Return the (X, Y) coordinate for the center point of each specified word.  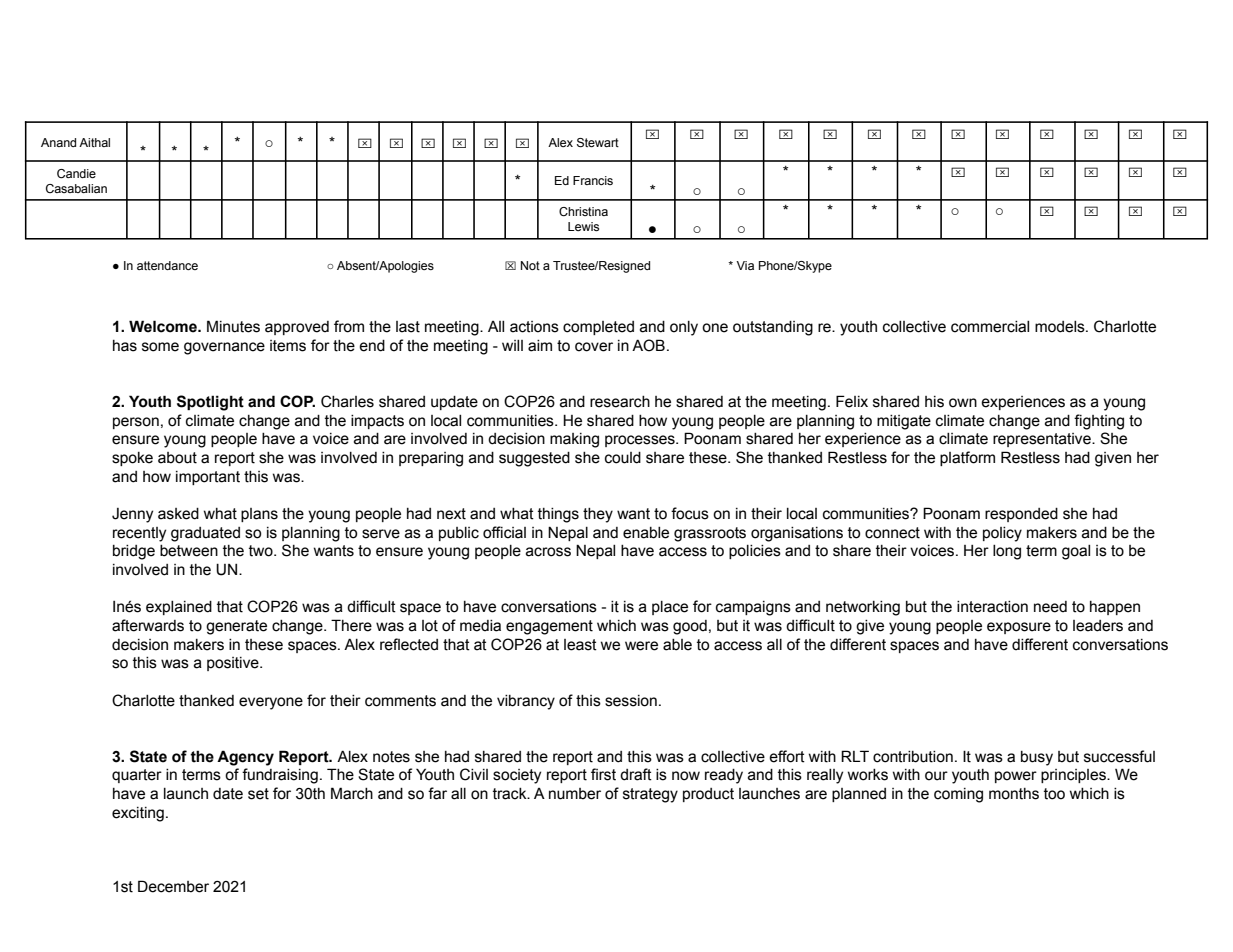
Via (745, 265)
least (580, 645)
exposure (1019, 628)
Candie (76, 173)
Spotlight (210, 403)
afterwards (148, 625)
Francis (593, 180)
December (173, 886)
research (620, 402)
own (963, 403)
